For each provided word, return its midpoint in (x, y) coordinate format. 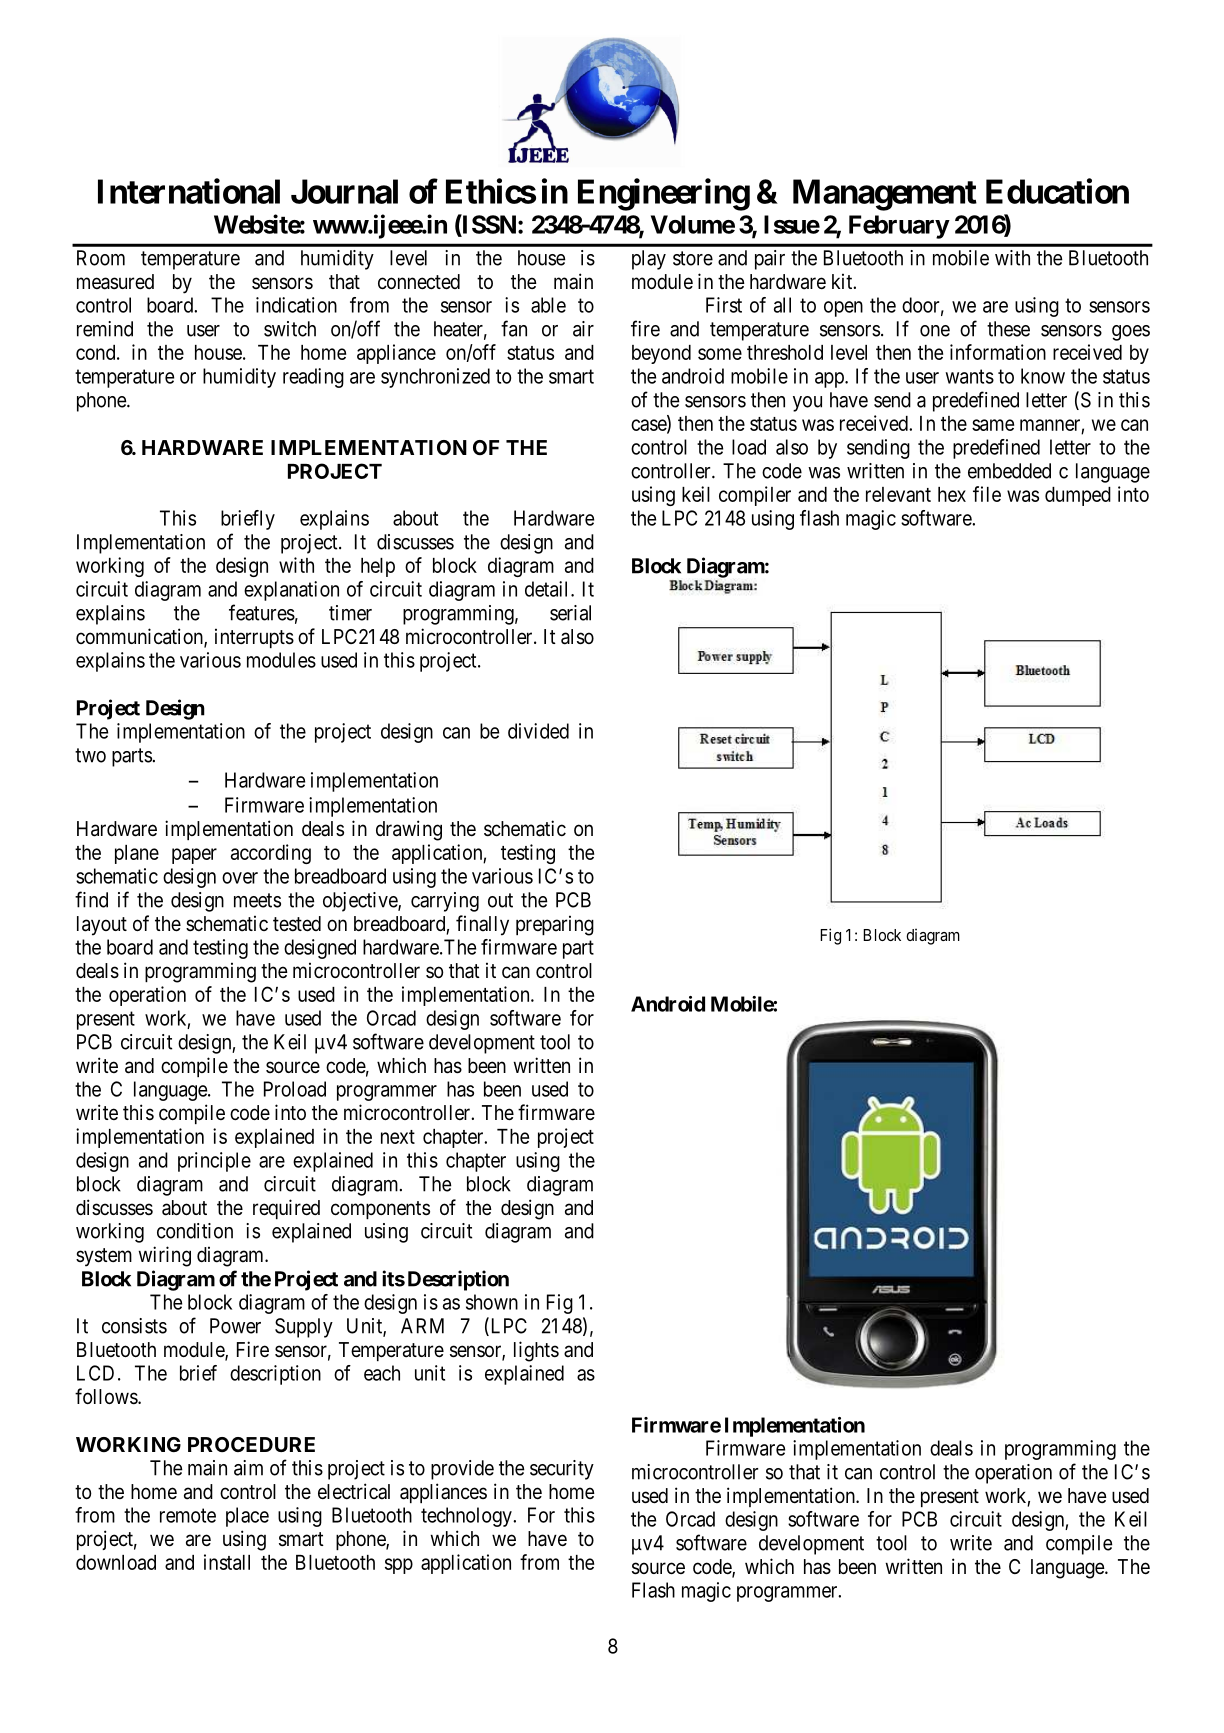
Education (1057, 191)
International (189, 191)
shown (492, 1302)
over (240, 878)
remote (188, 1515)
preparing (555, 925)
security (562, 1470)
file (987, 494)
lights (536, 1351)
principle (214, 1162)
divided (538, 731)
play (649, 260)
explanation (291, 591)
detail (548, 589)
